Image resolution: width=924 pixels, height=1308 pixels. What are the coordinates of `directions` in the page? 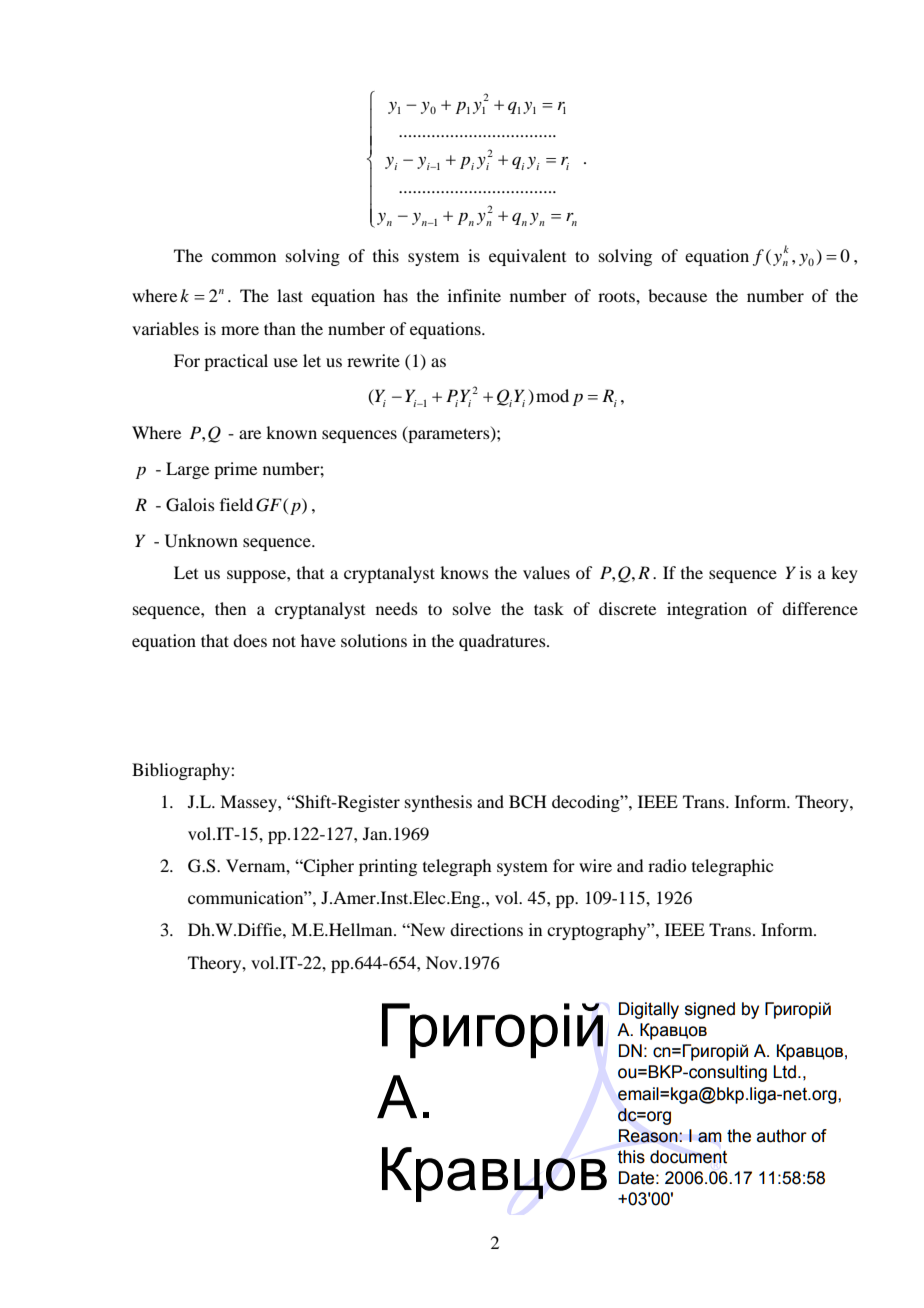 It's located at (486, 929).
